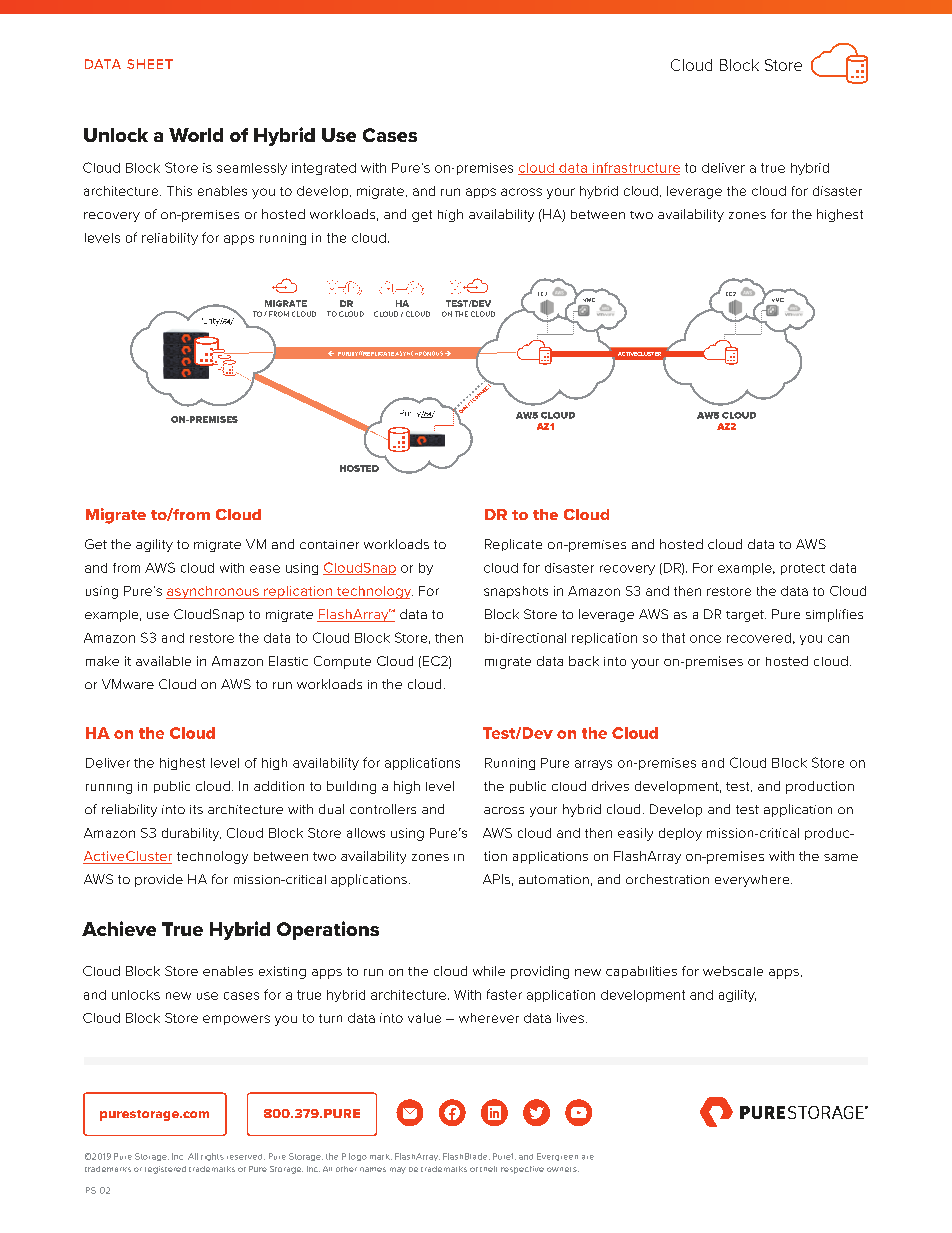 This screenshot has width=952, height=1233. Describe the element at coordinates (252, 169) in the screenshot. I see `seamlessly` at that location.
